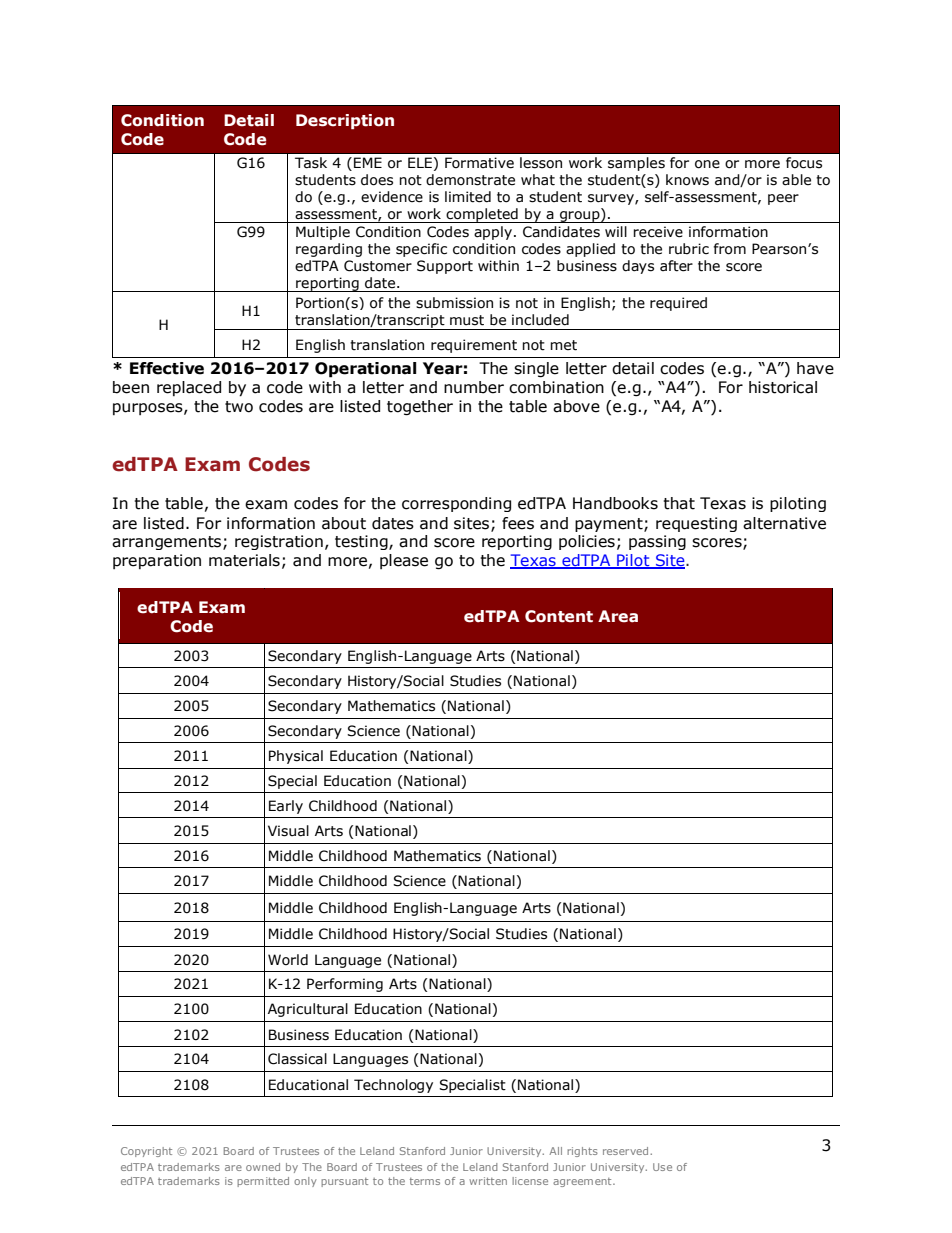 Image resolution: width=952 pixels, height=1233 pixels. I want to click on that, so click(679, 503).
